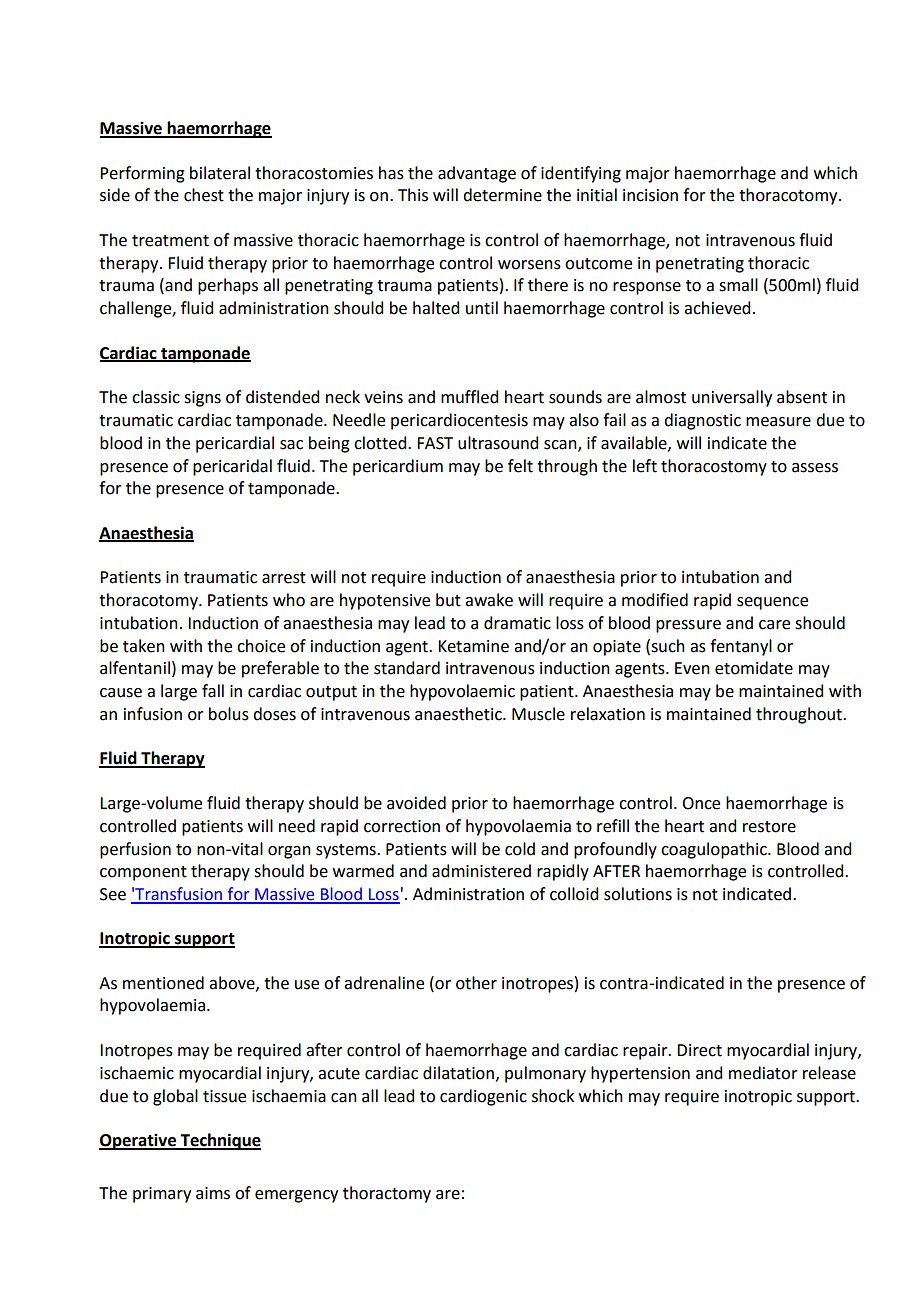  I want to click on chest, so click(204, 195).
